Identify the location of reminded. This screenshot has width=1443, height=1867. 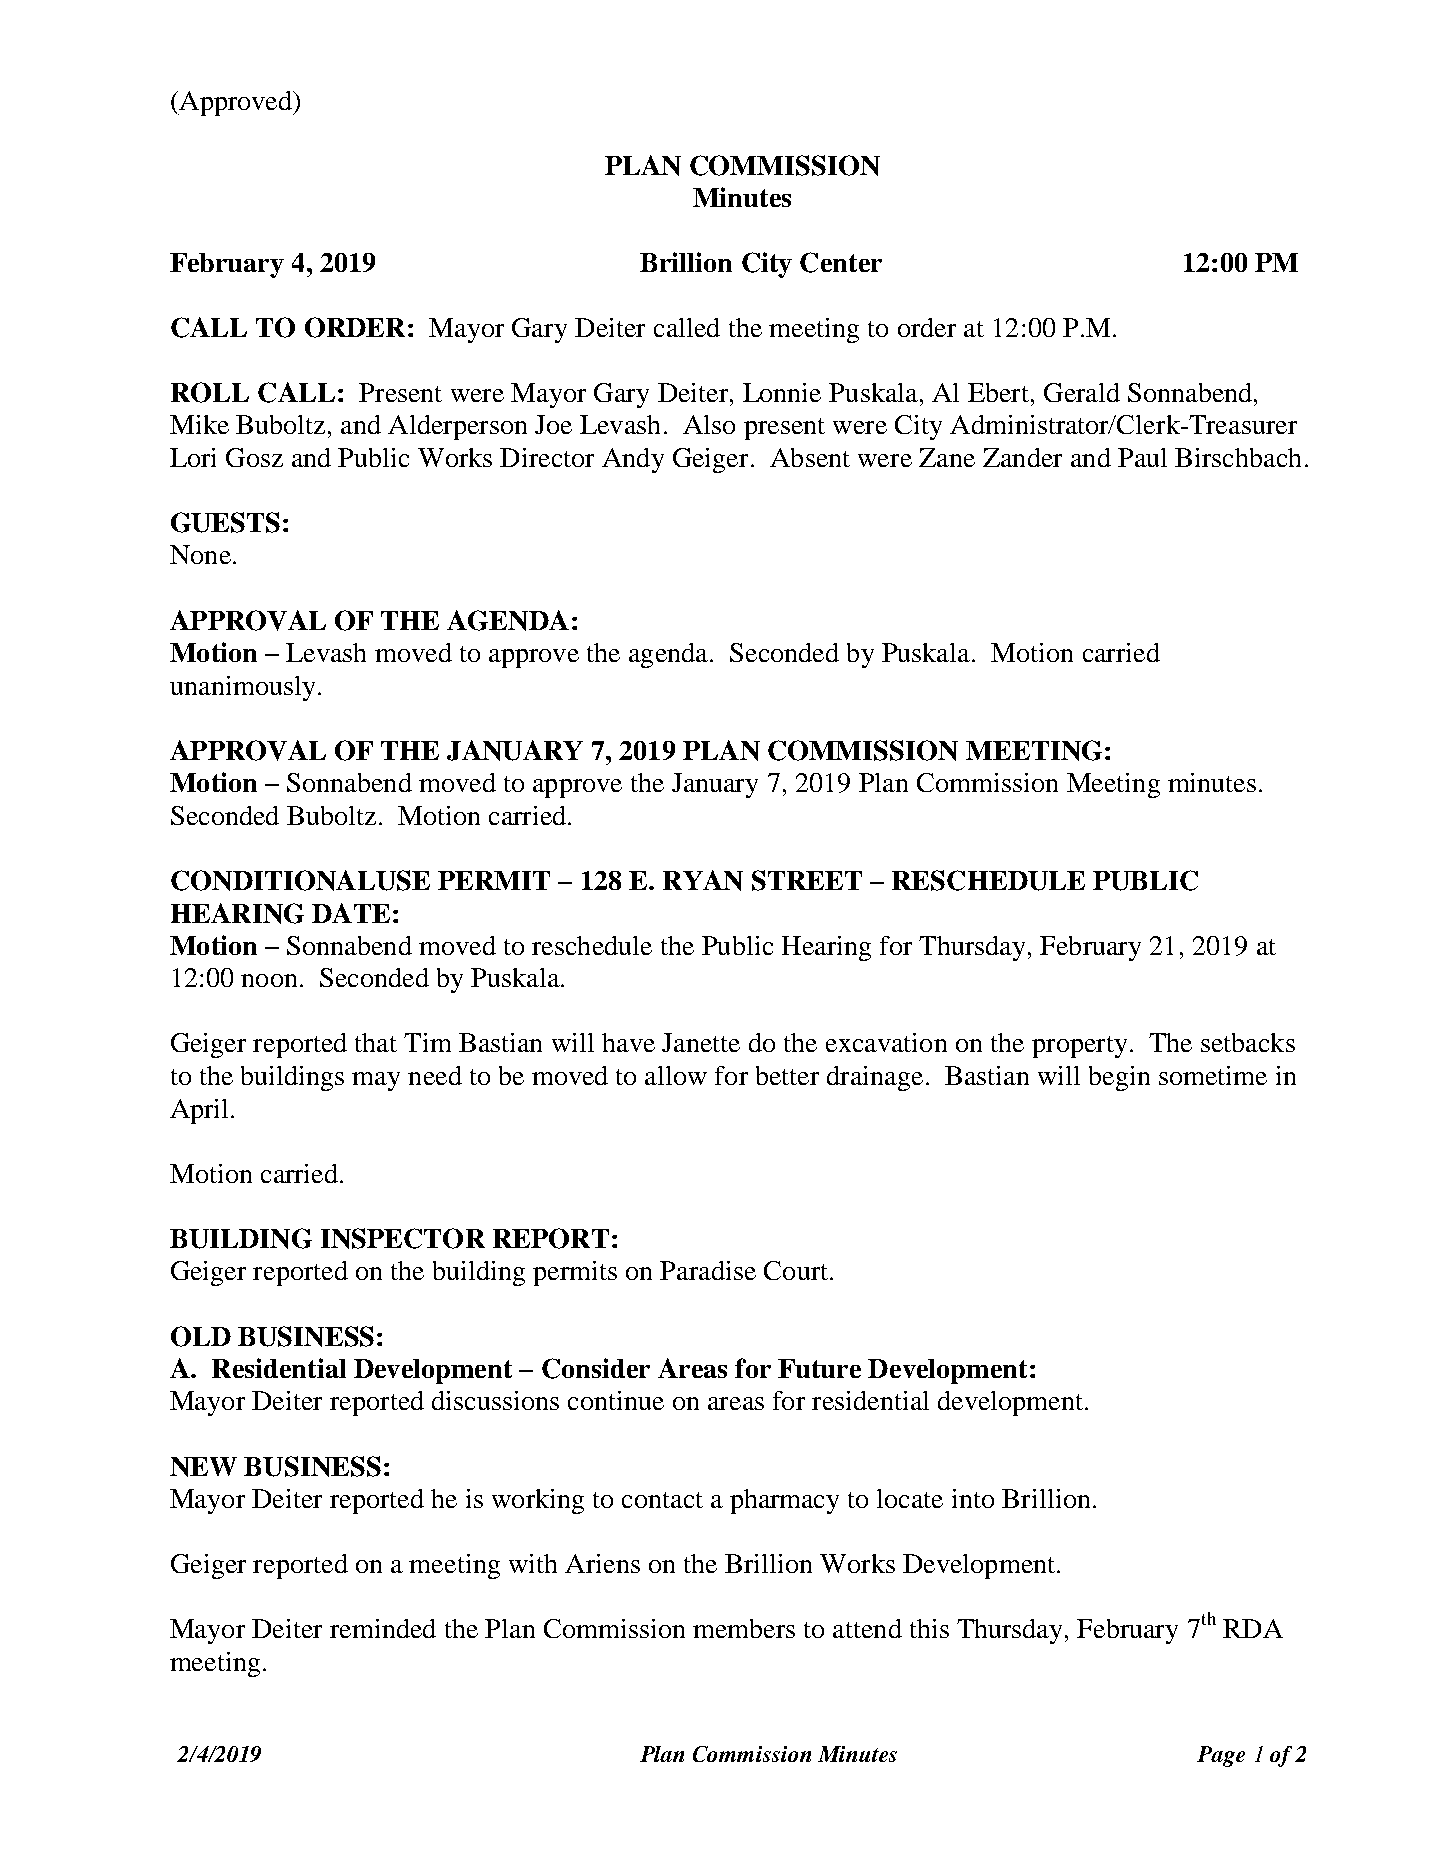
(383, 1628).
